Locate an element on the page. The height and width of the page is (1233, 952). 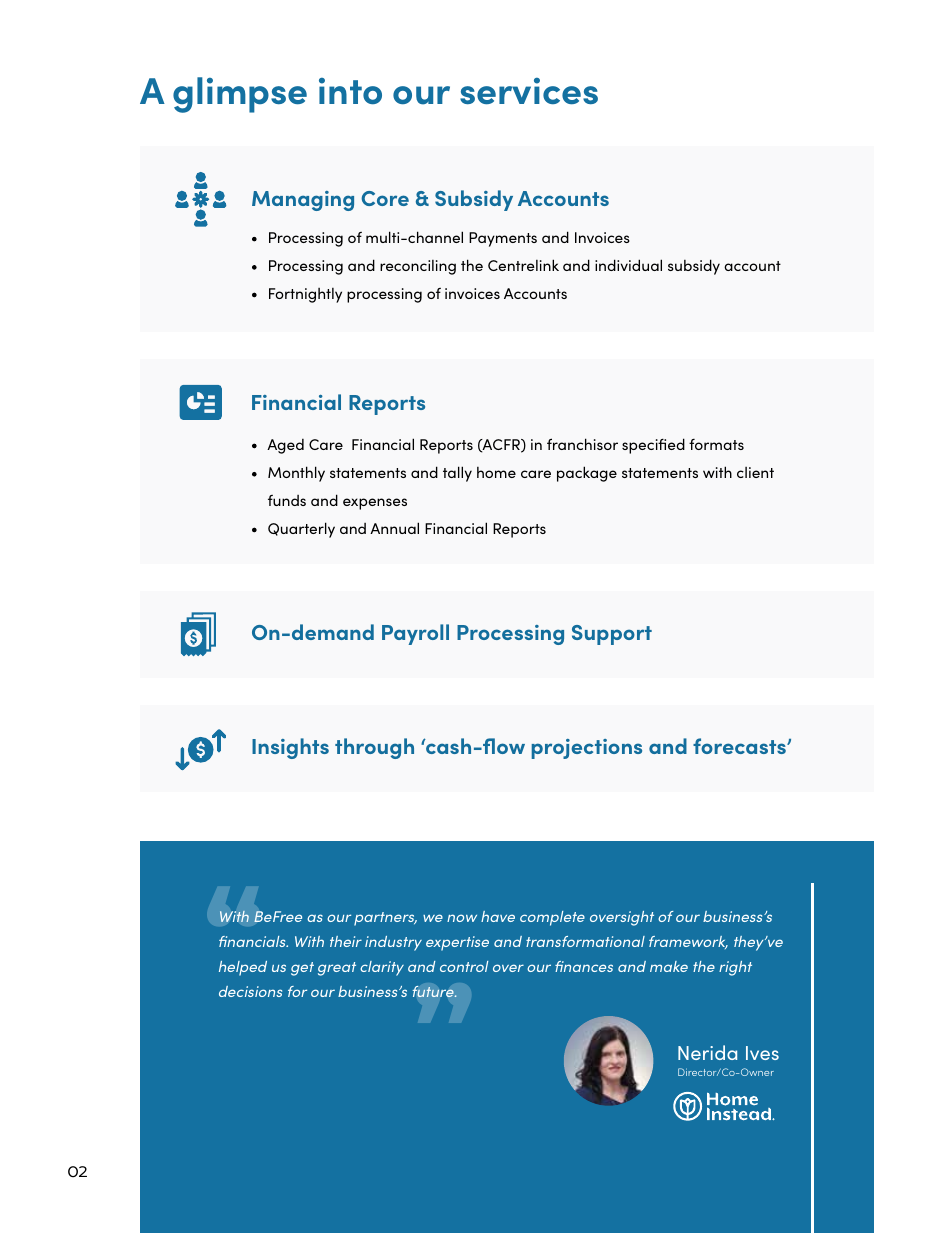
individual is located at coordinates (628, 265).
